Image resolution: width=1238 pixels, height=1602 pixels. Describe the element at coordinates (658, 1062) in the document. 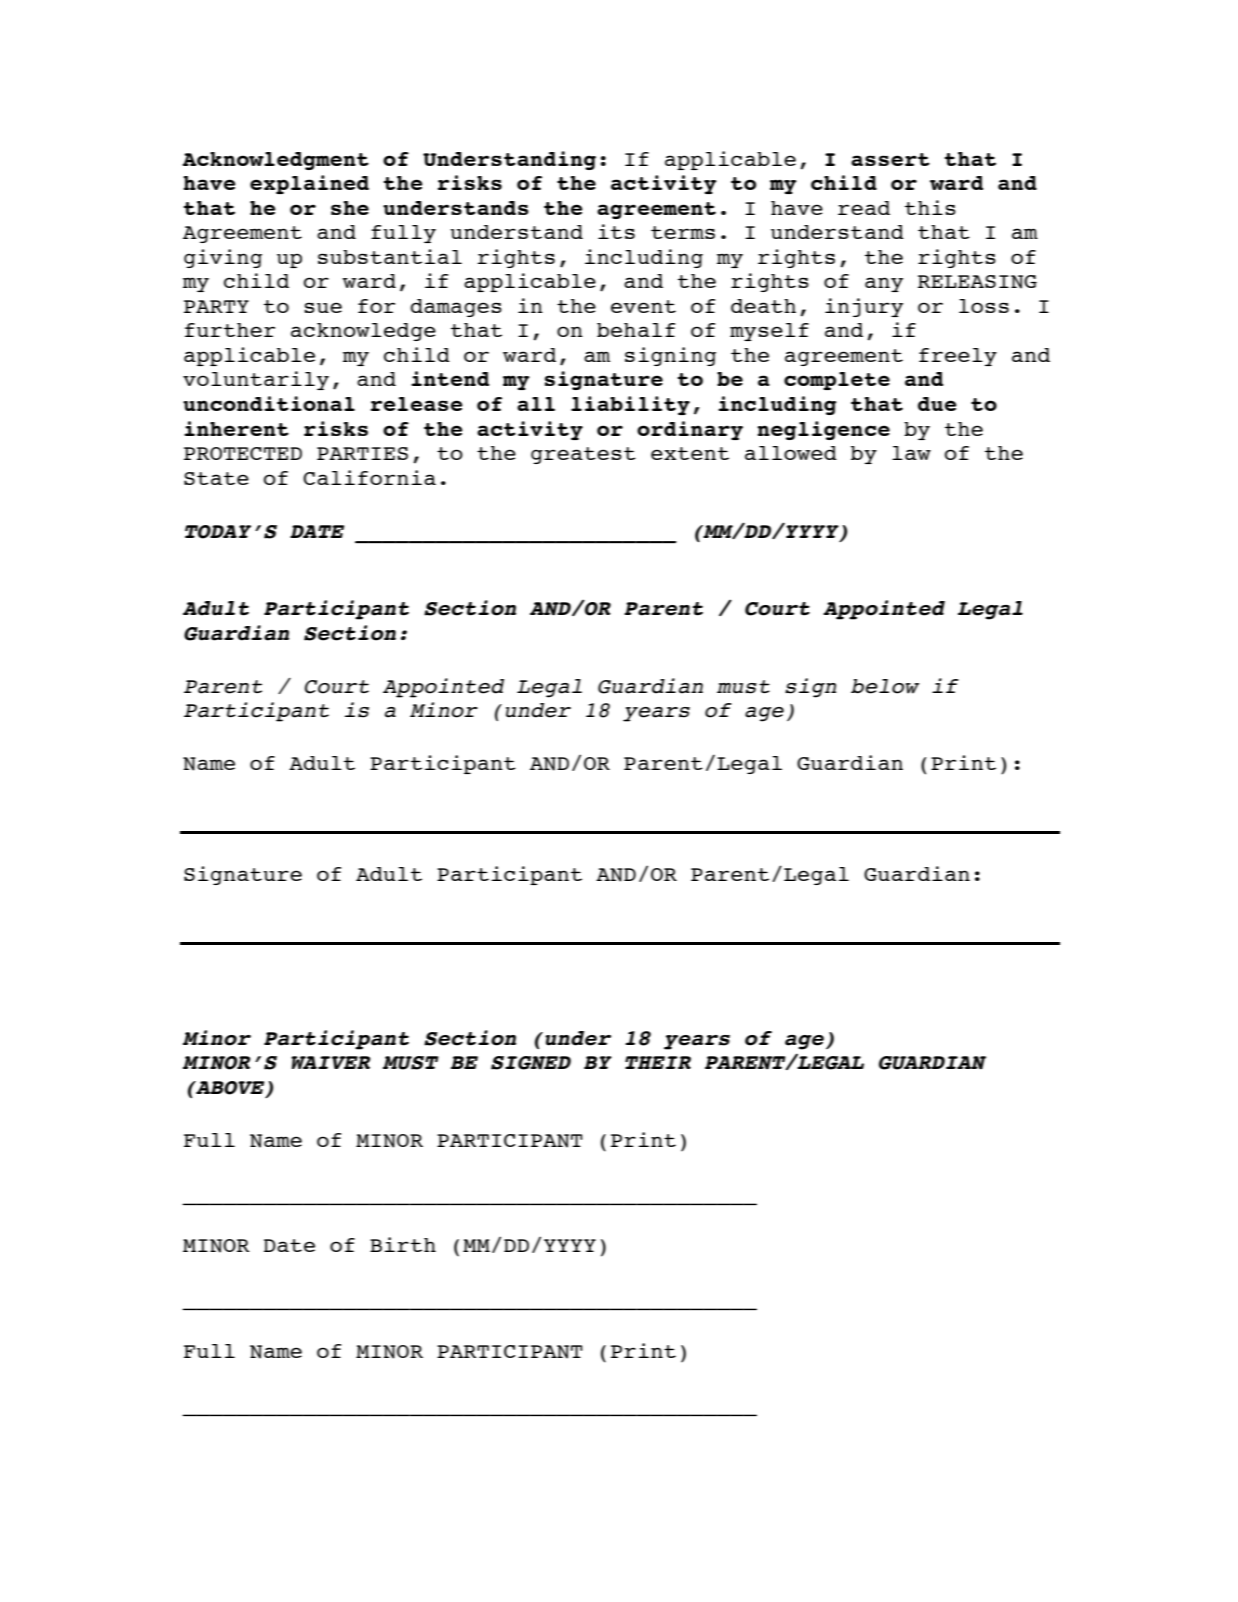

I see `THEIR` at that location.
